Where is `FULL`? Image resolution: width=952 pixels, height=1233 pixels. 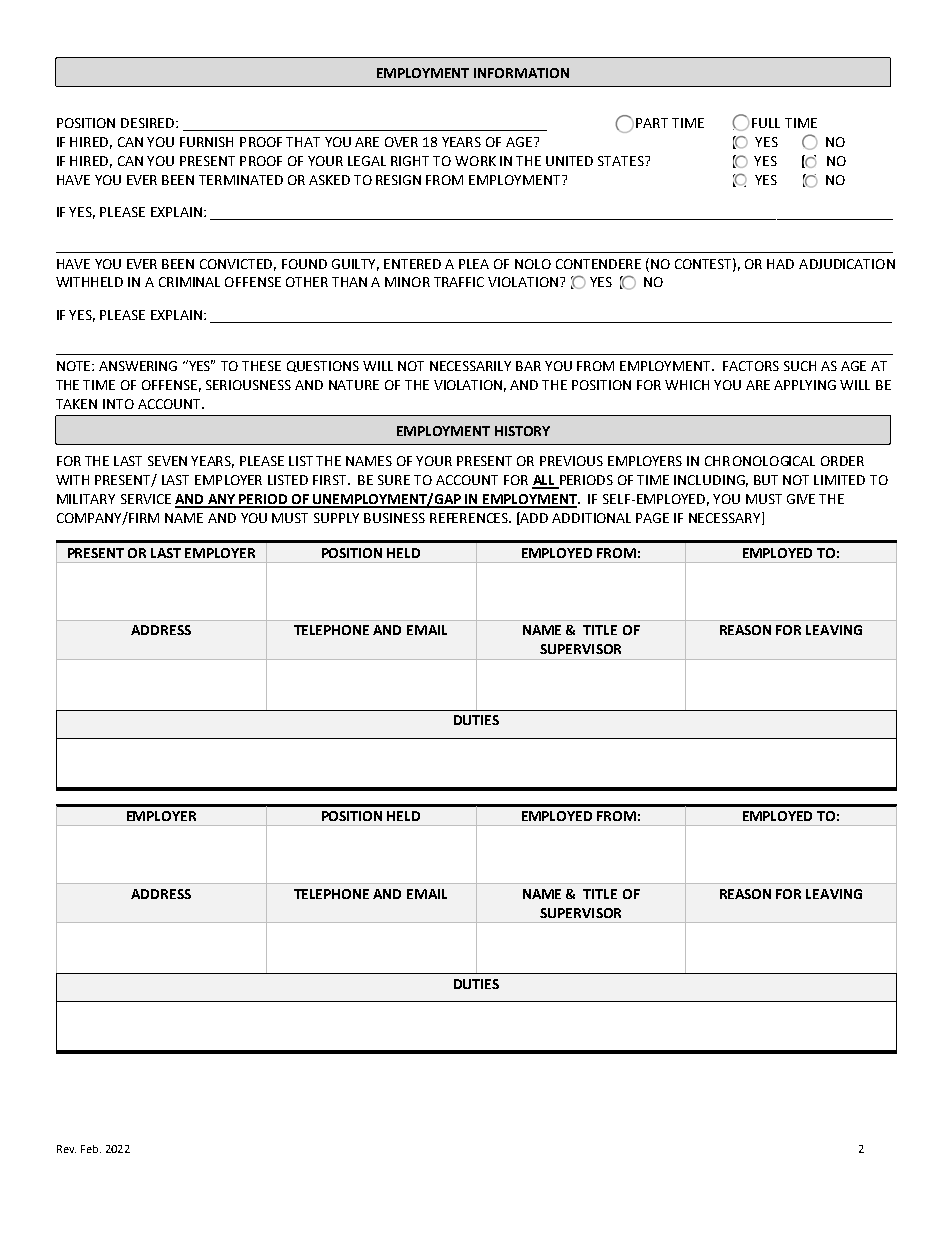 FULL is located at coordinates (766, 123).
